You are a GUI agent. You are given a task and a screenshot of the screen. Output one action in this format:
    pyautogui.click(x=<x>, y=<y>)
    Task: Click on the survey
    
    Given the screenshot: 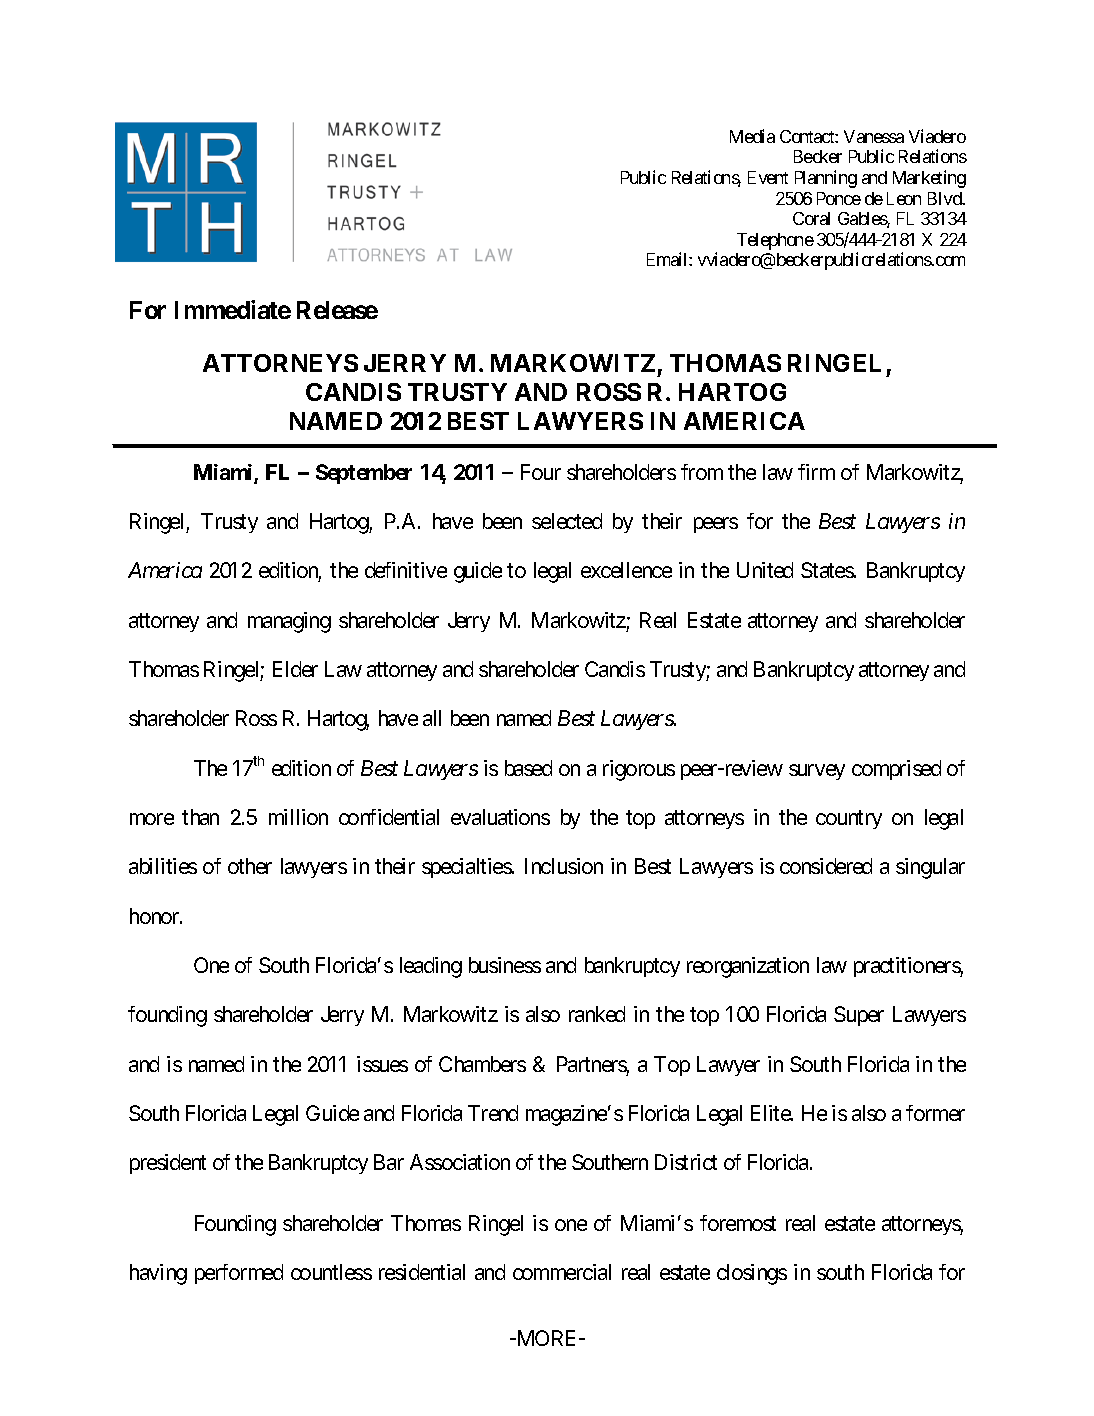 What is the action you would take?
    pyautogui.click(x=817, y=772)
